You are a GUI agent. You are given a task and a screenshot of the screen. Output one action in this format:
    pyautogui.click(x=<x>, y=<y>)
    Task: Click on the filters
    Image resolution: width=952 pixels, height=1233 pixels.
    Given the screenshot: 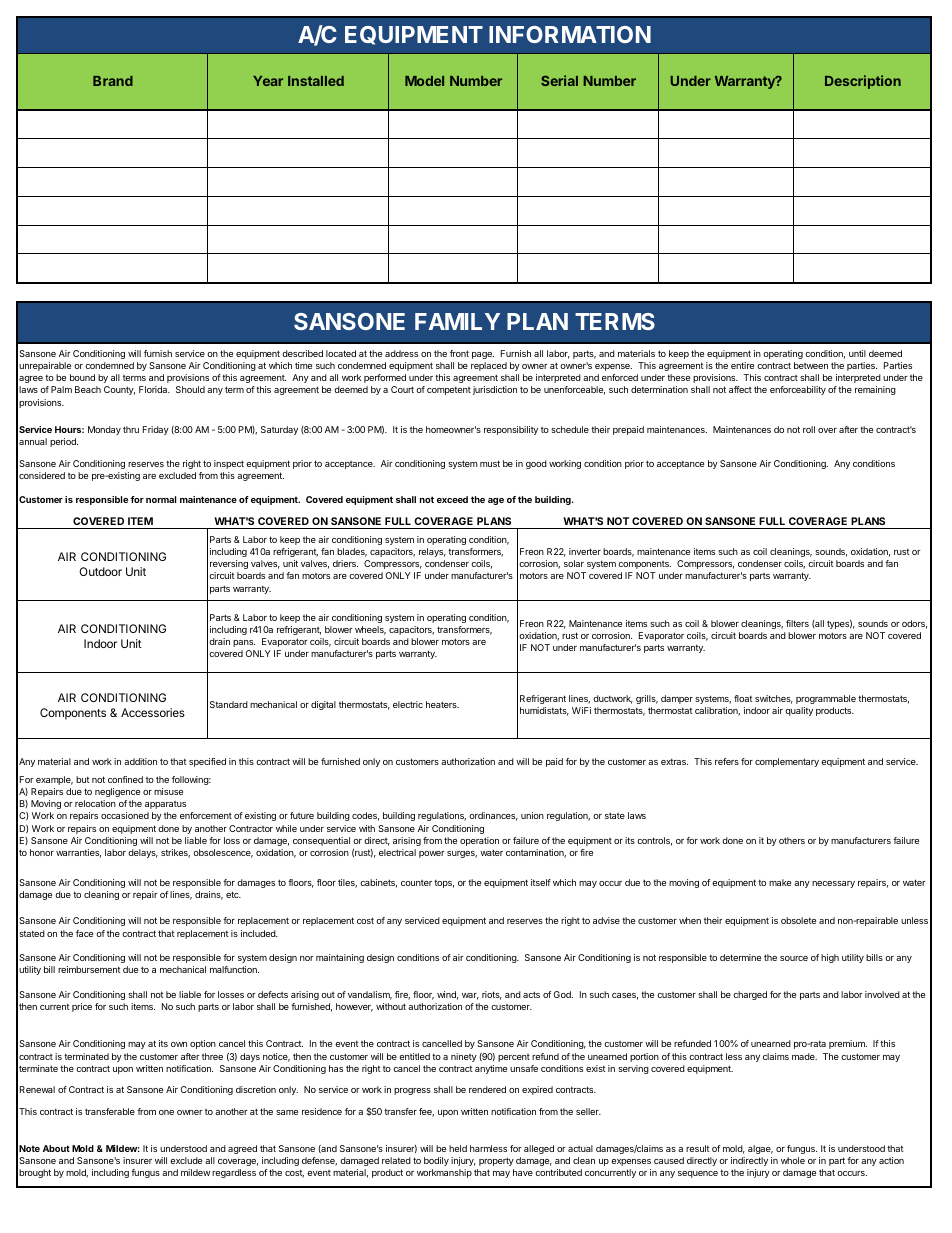 What is the action you would take?
    pyautogui.click(x=797, y=623)
